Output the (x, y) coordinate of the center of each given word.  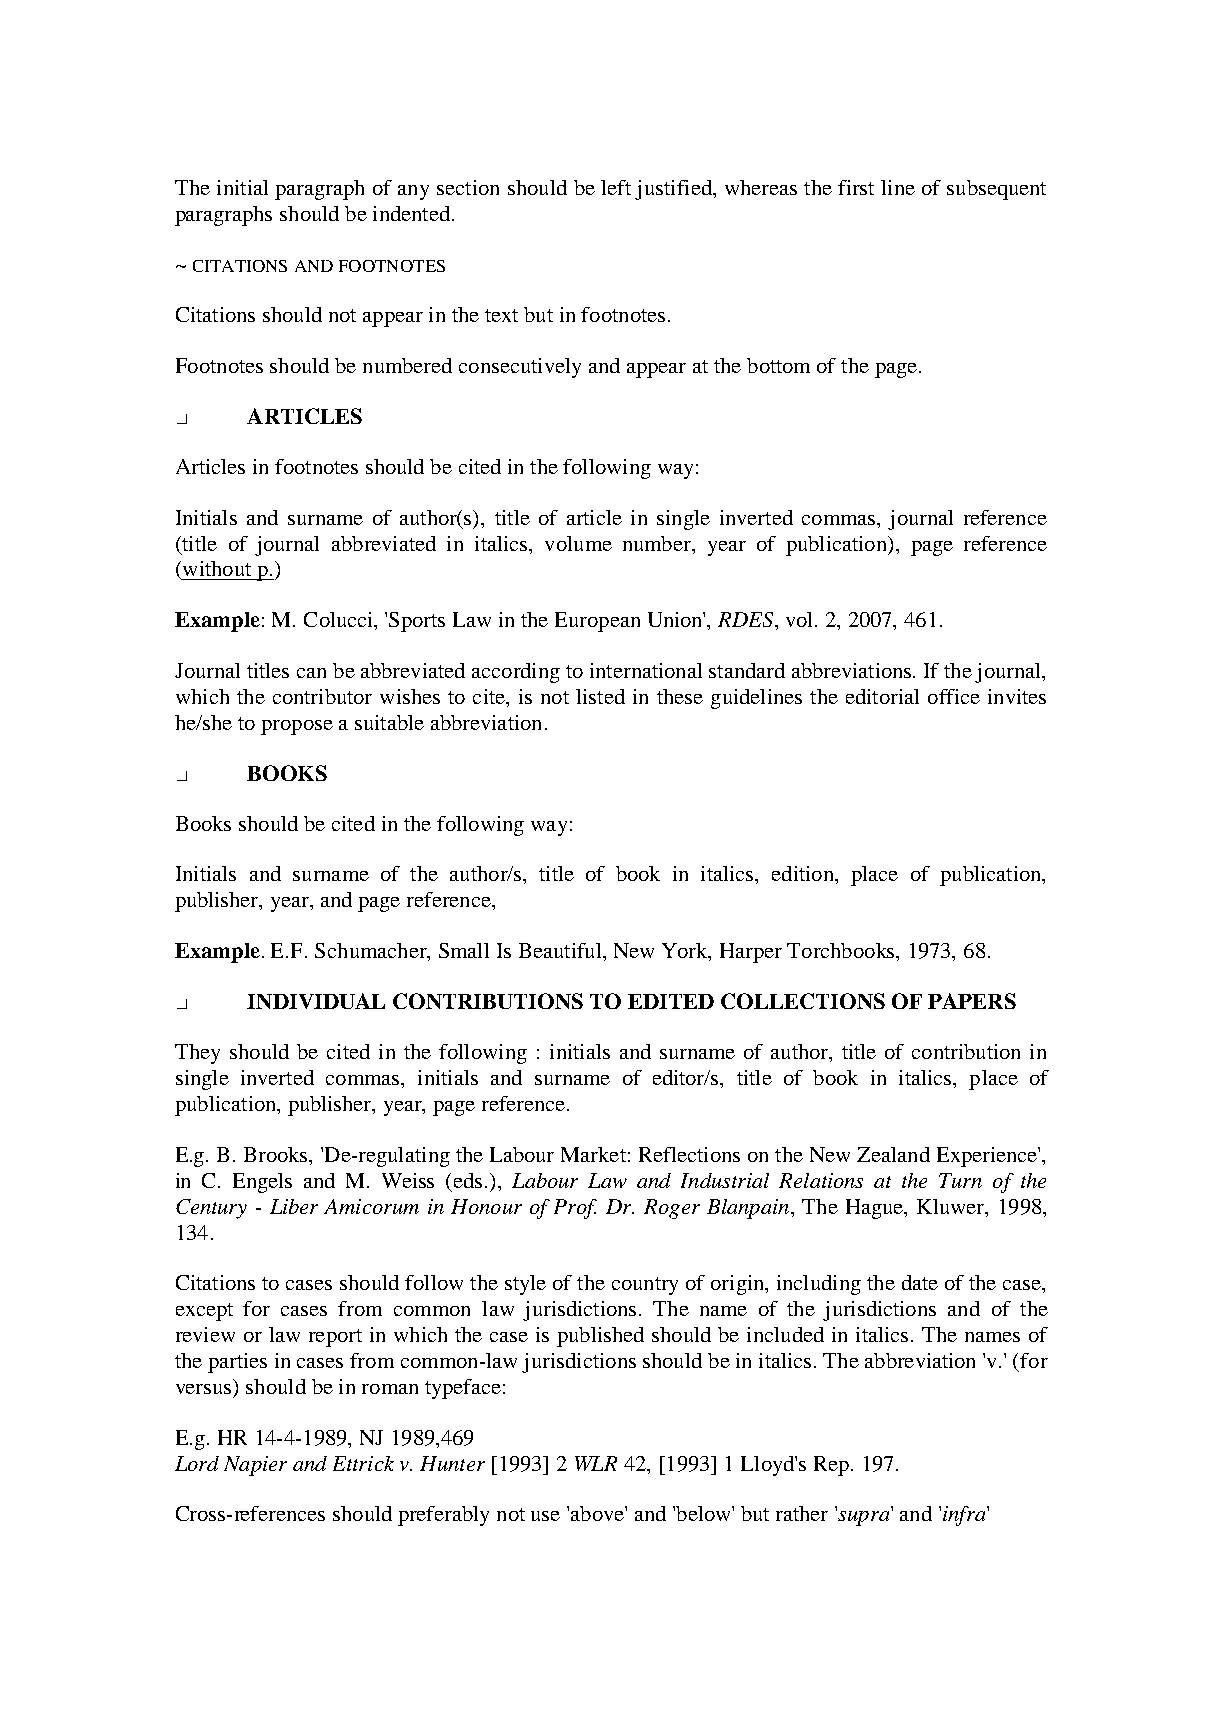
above (598, 1513)
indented (411, 213)
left (616, 187)
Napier (255, 1466)
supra (862, 1517)
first (856, 187)
